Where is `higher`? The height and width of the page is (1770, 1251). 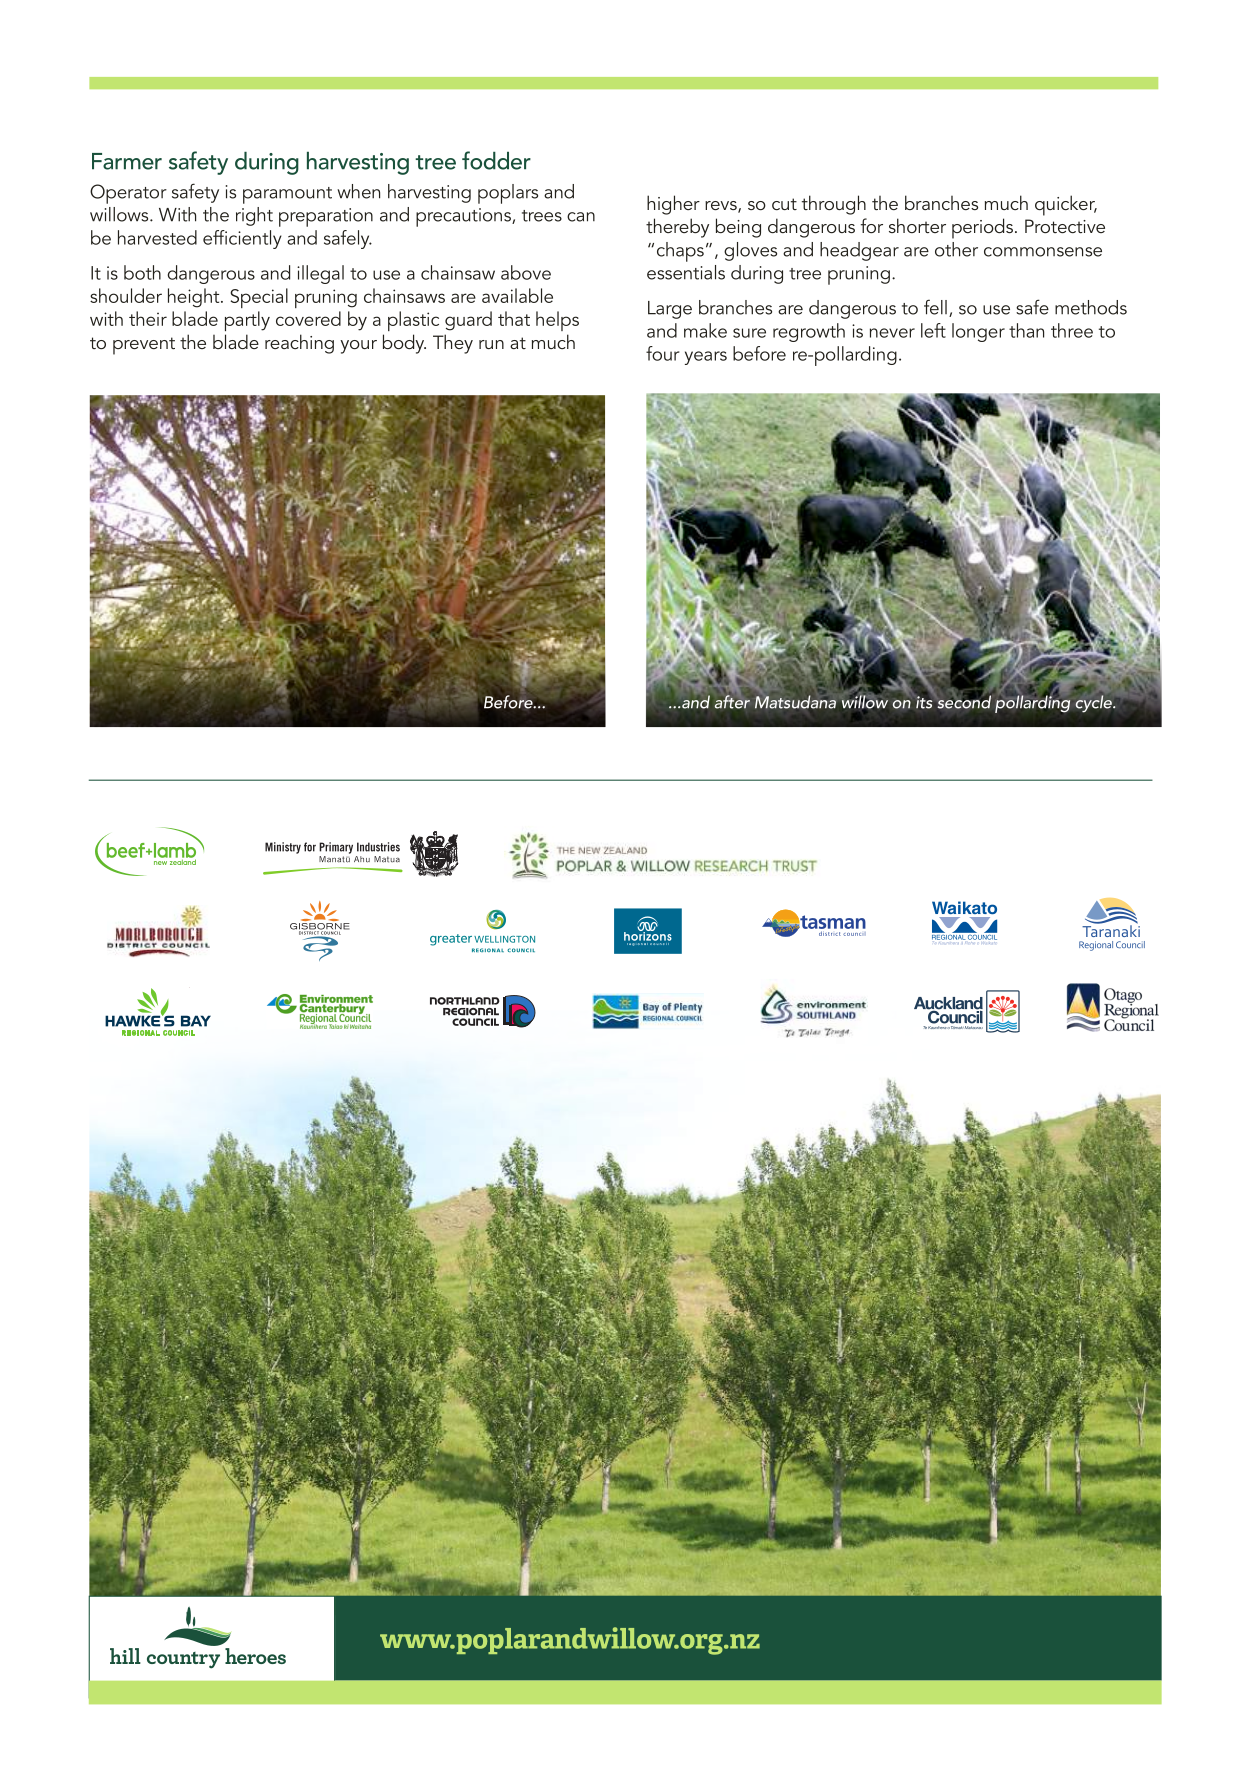 higher is located at coordinates (673, 205).
